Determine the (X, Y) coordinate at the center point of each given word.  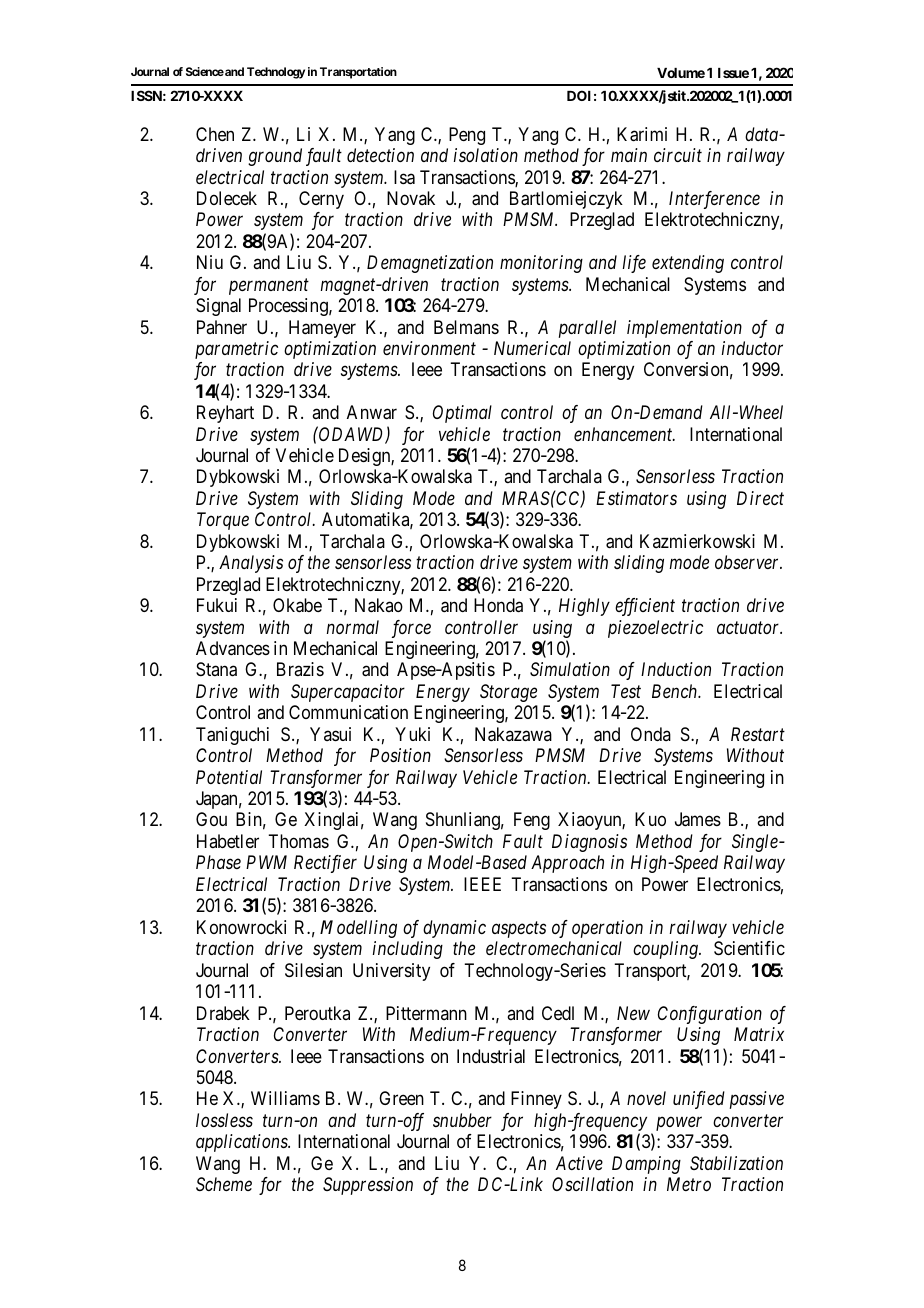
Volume (681, 73)
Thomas (298, 841)
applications (243, 1143)
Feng (532, 821)
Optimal (462, 414)
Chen (215, 134)
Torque (223, 521)
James (698, 819)
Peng (467, 136)
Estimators (636, 498)
